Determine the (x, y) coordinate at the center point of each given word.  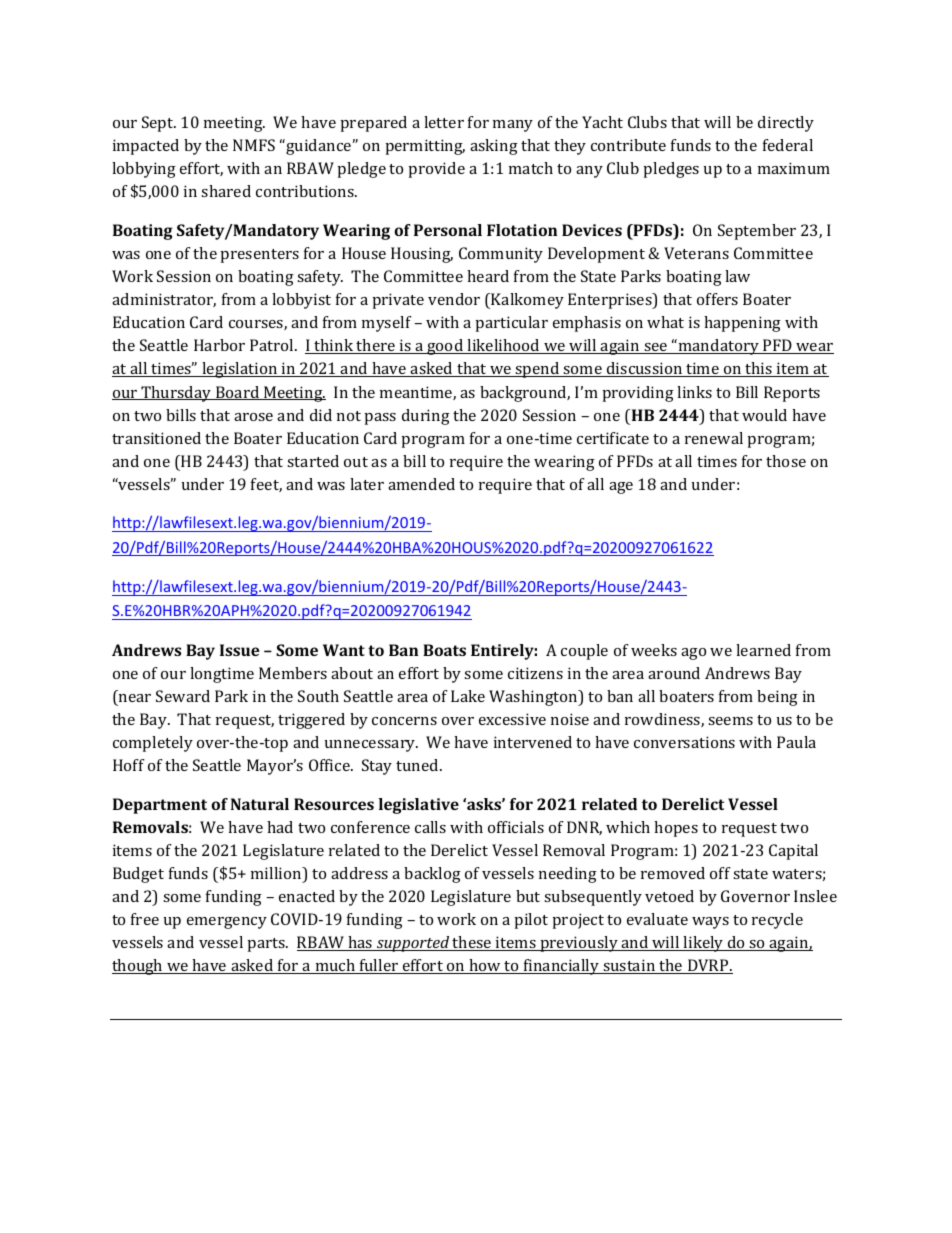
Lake (468, 696)
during (426, 417)
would (764, 415)
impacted (146, 147)
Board (237, 393)
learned (763, 650)
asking (494, 147)
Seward (183, 696)
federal (788, 145)
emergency (227, 923)
